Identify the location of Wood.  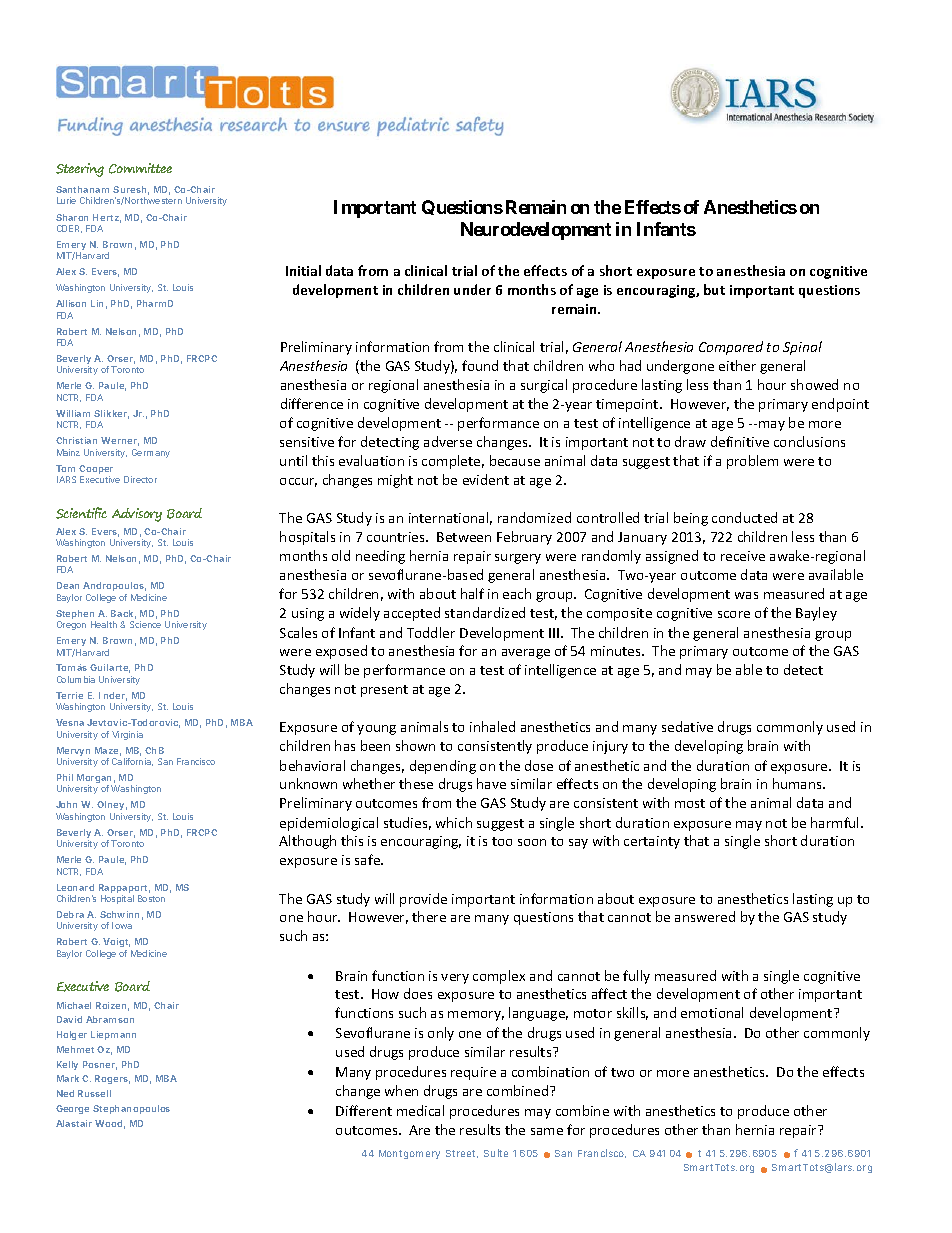
(110, 1124).
